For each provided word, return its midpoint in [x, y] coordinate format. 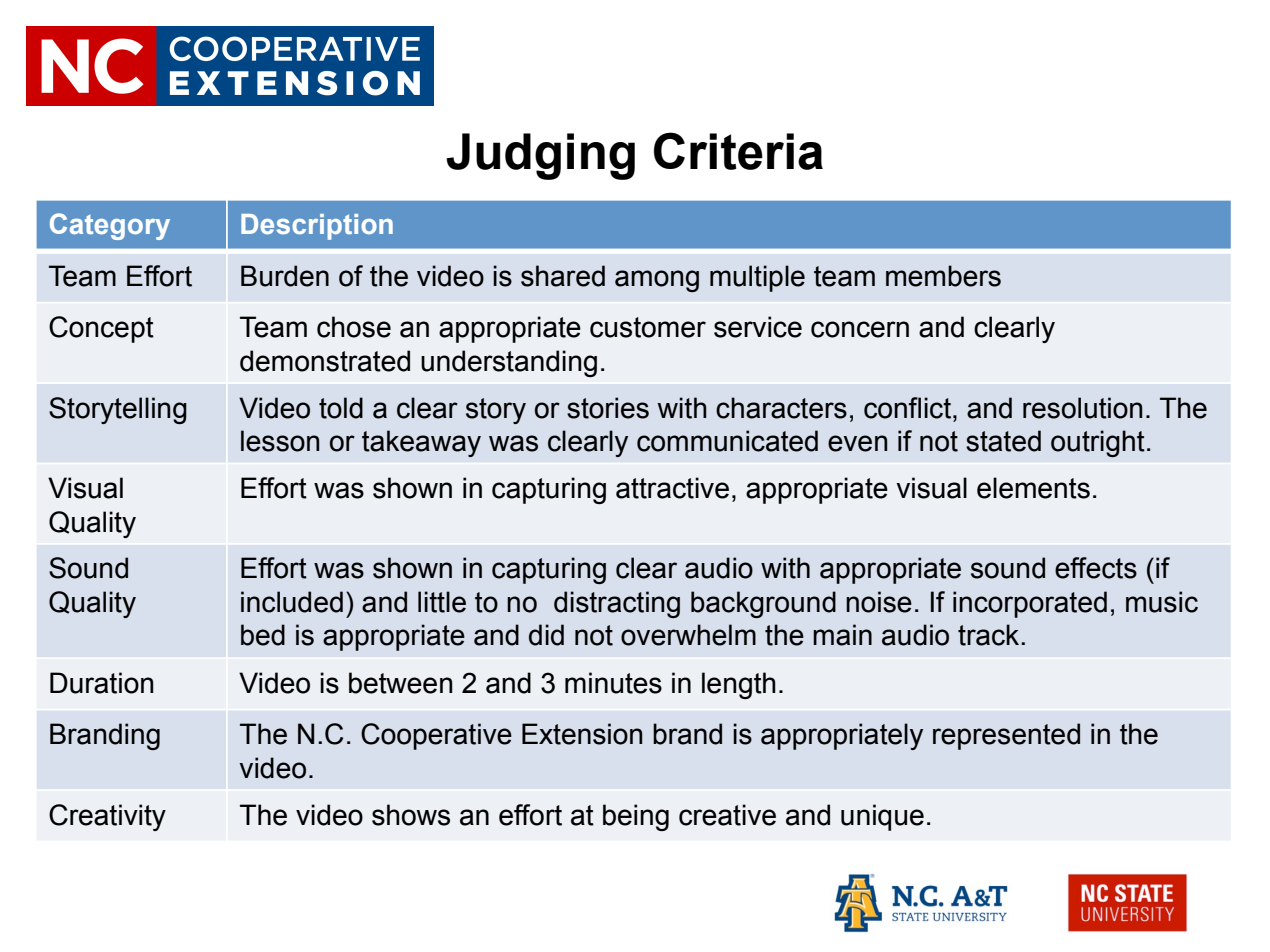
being [636, 817]
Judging [540, 156]
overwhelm [688, 635]
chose [354, 327]
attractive [672, 488]
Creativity [107, 817]
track [990, 635]
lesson [280, 441]
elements [1033, 488]
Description [317, 227]
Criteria [738, 151]
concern [860, 329]
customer [648, 327]
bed [263, 635]
